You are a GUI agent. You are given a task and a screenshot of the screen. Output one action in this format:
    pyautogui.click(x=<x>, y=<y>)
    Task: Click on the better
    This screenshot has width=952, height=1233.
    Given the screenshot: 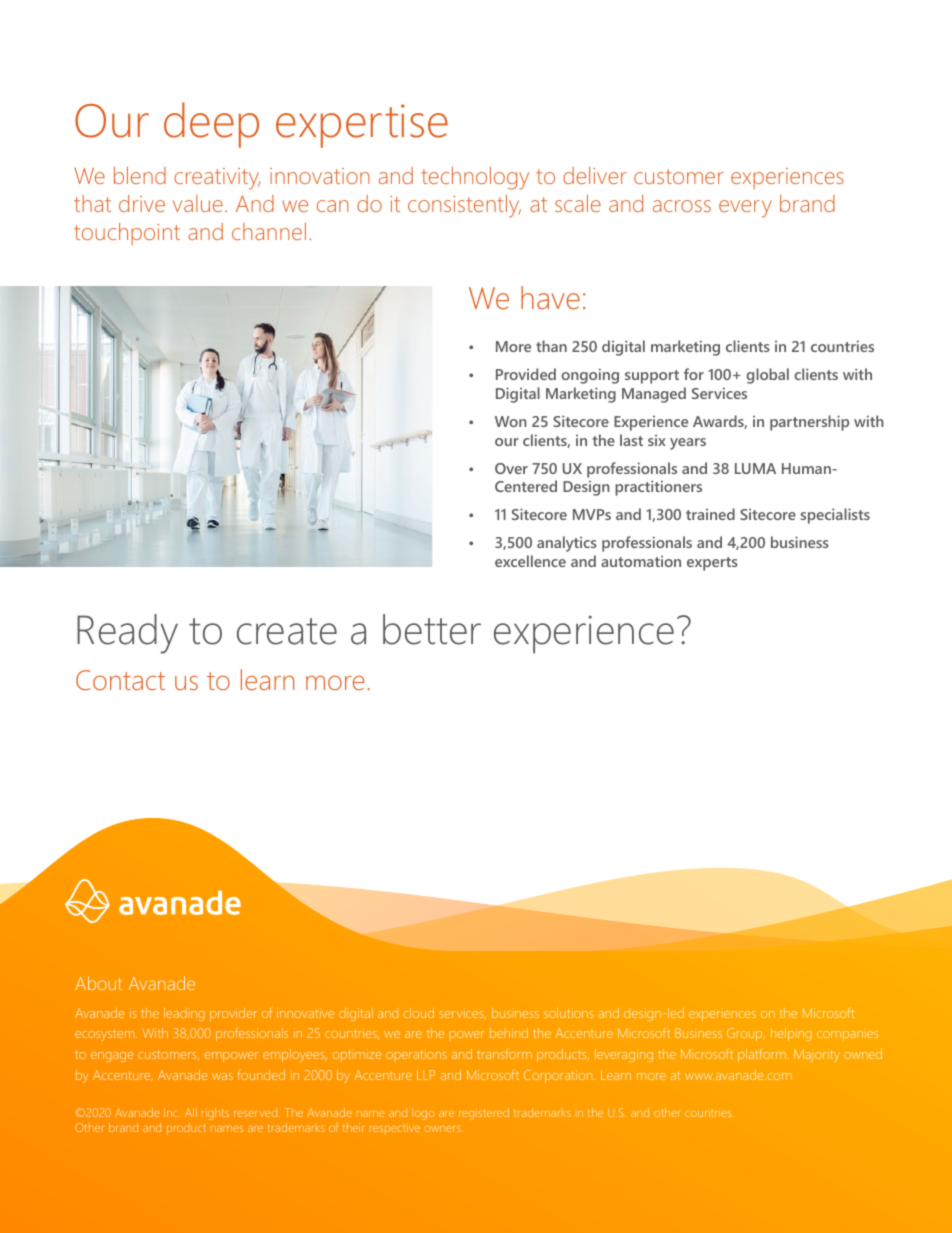 What is the action you would take?
    pyautogui.click(x=432, y=629)
